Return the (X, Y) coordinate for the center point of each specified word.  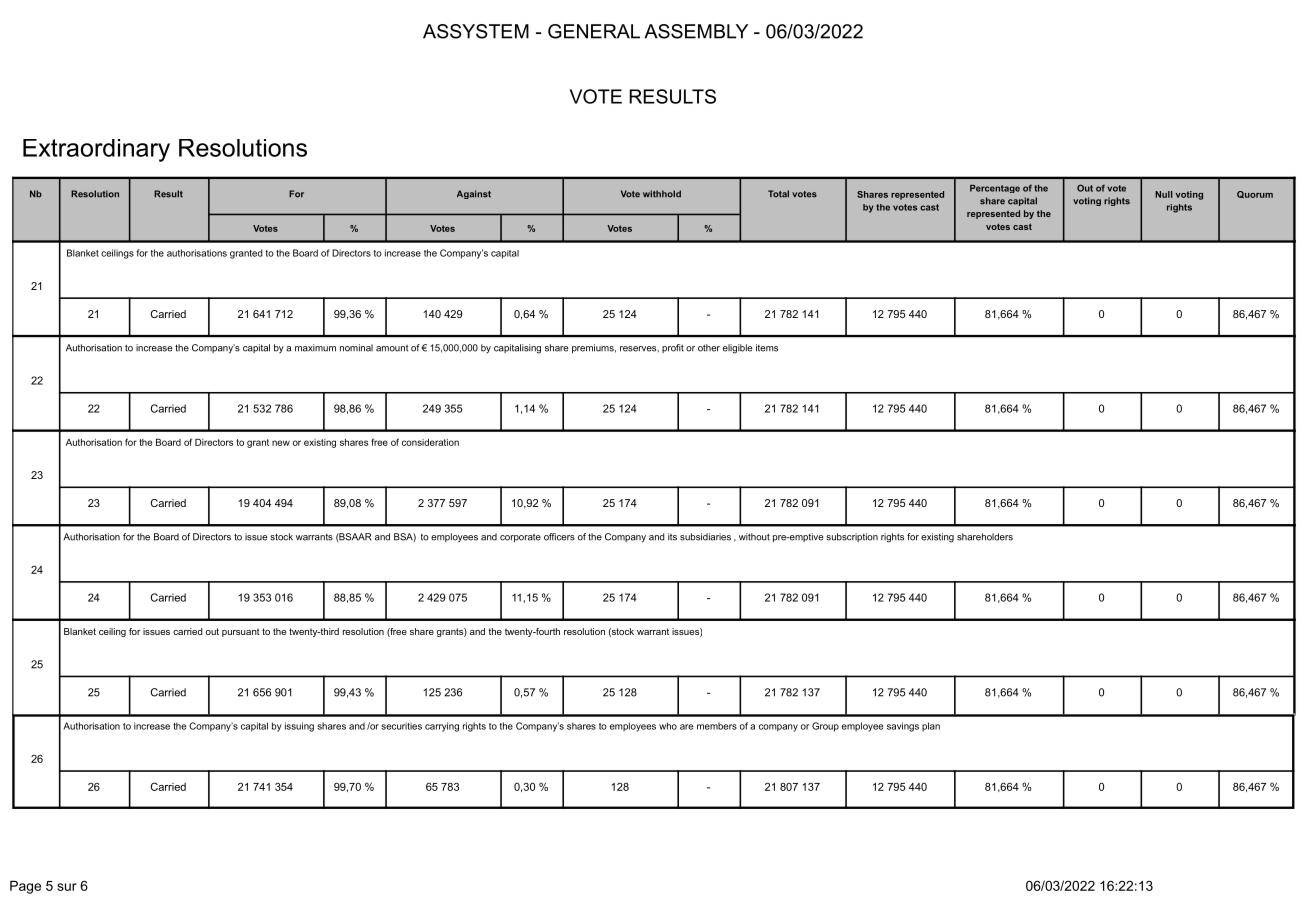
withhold (662, 194)
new (281, 443)
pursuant (241, 632)
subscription (852, 537)
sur (67, 887)
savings (903, 727)
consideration (430, 442)
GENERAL (594, 31)
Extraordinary (96, 150)
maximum (315, 348)
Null (1163, 194)
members (717, 726)
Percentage (995, 189)
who (668, 726)
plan (931, 727)
